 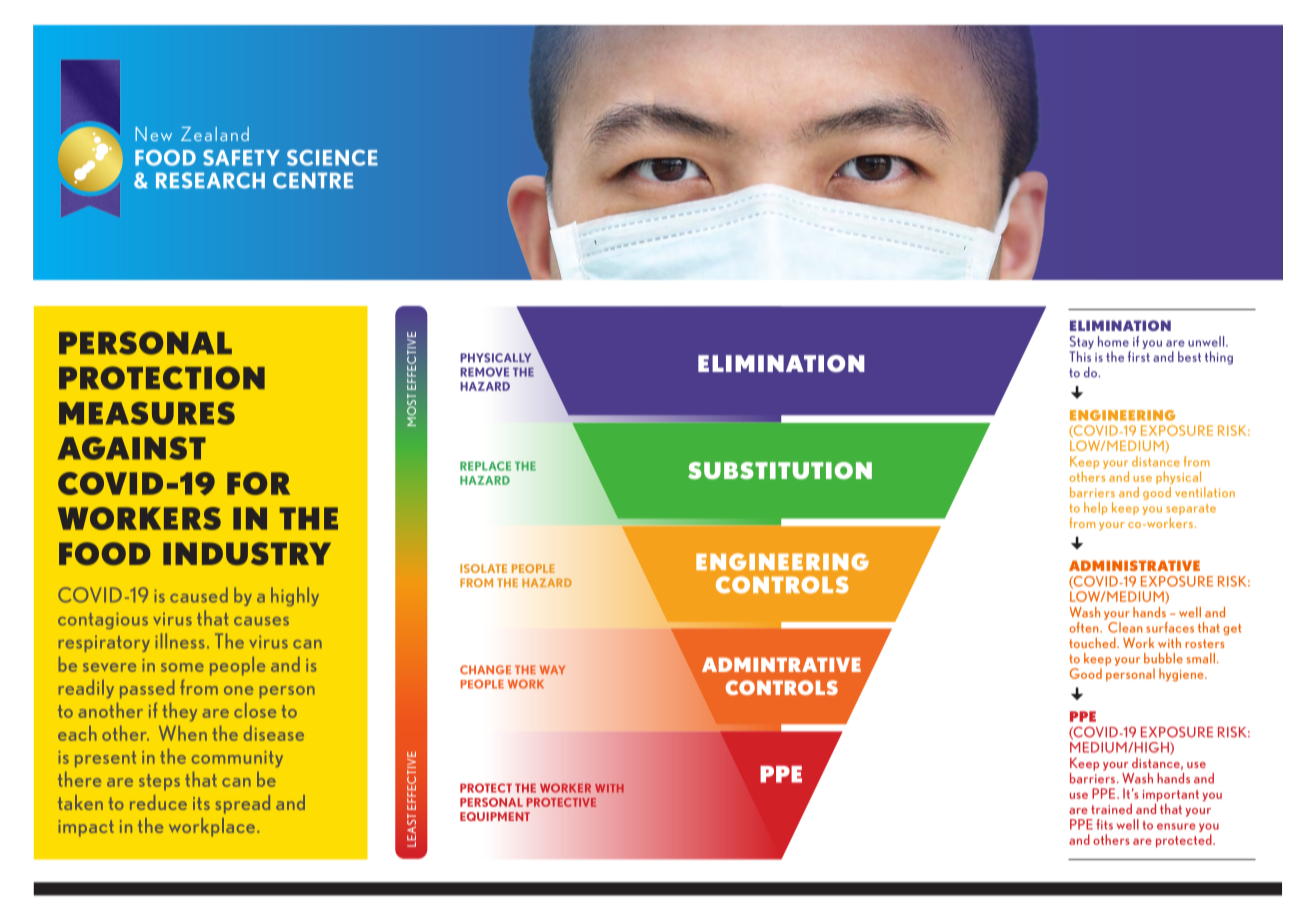 I want to click on Stay, so click(x=1082, y=342).
